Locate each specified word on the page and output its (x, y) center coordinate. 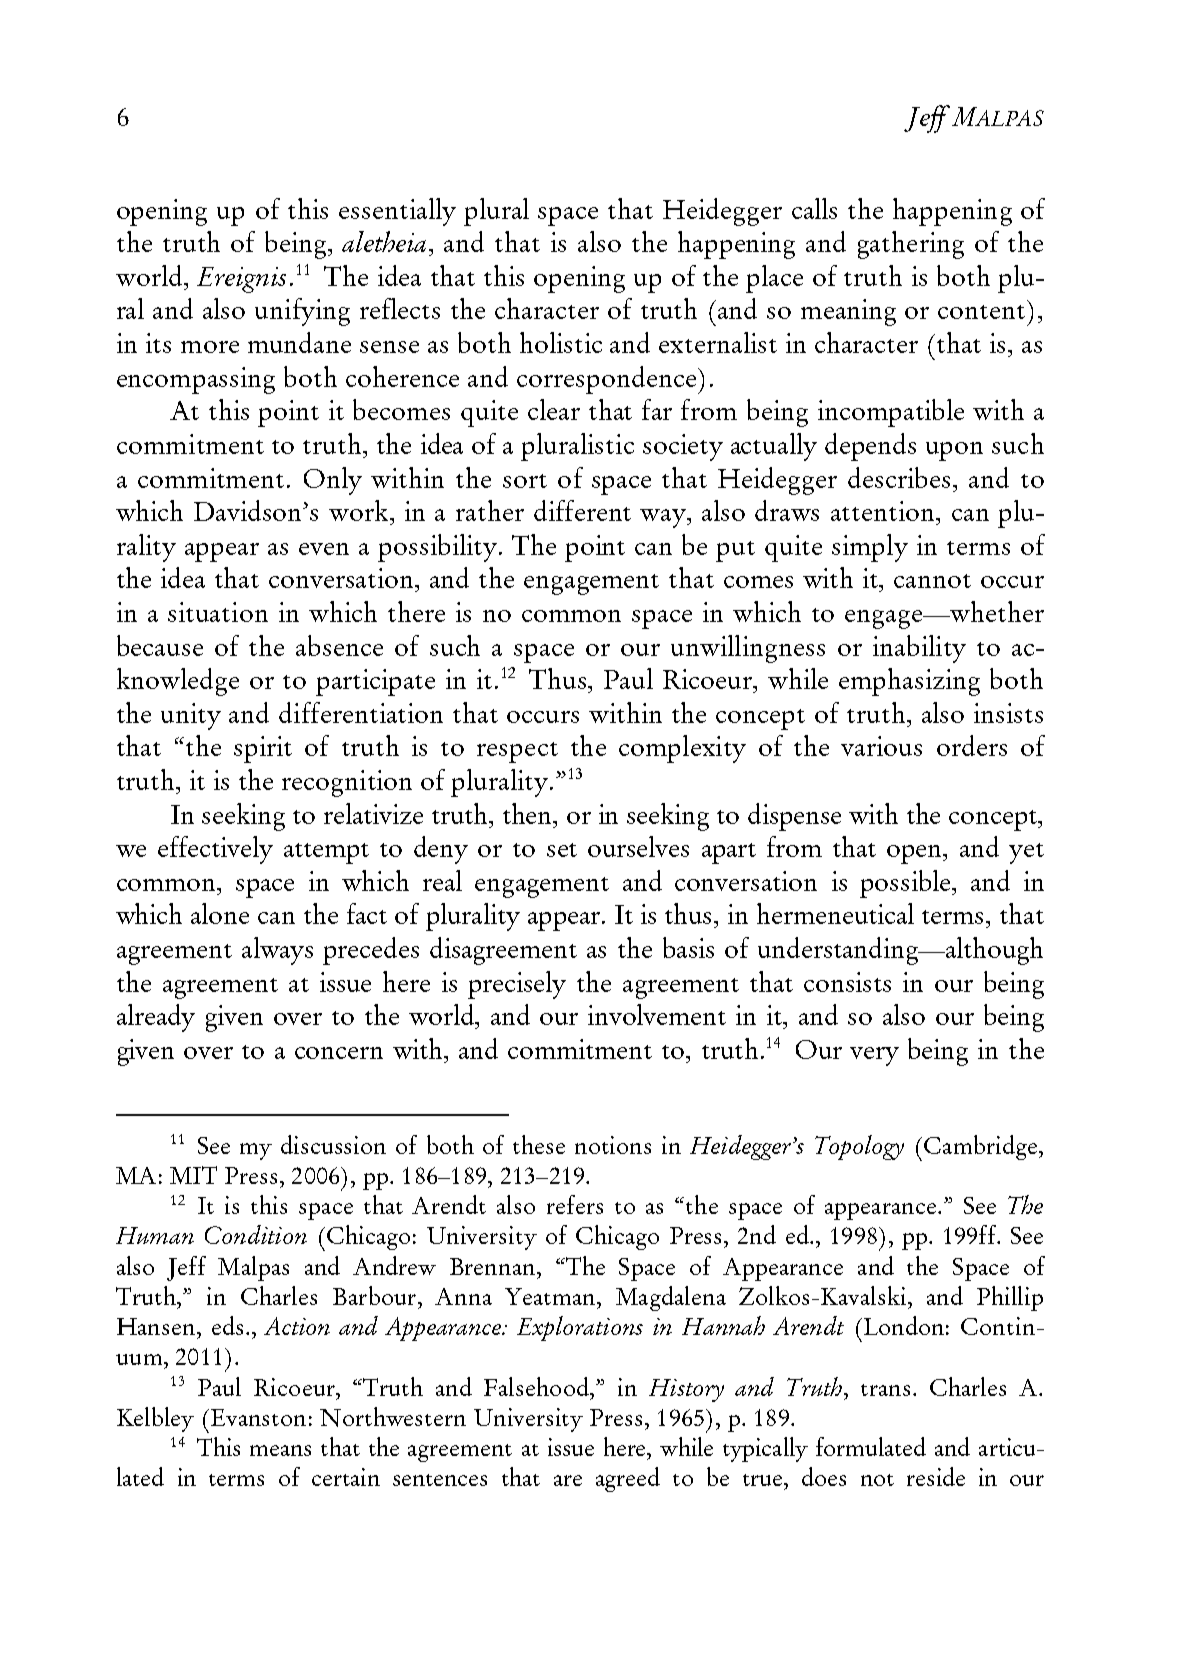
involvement (657, 1014)
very (874, 1056)
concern (339, 1053)
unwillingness (748, 649)
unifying (302, 312)
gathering (911, 245)
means (280, 1450)
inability (919, 649)
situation (218, 612)
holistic (561, 342)
